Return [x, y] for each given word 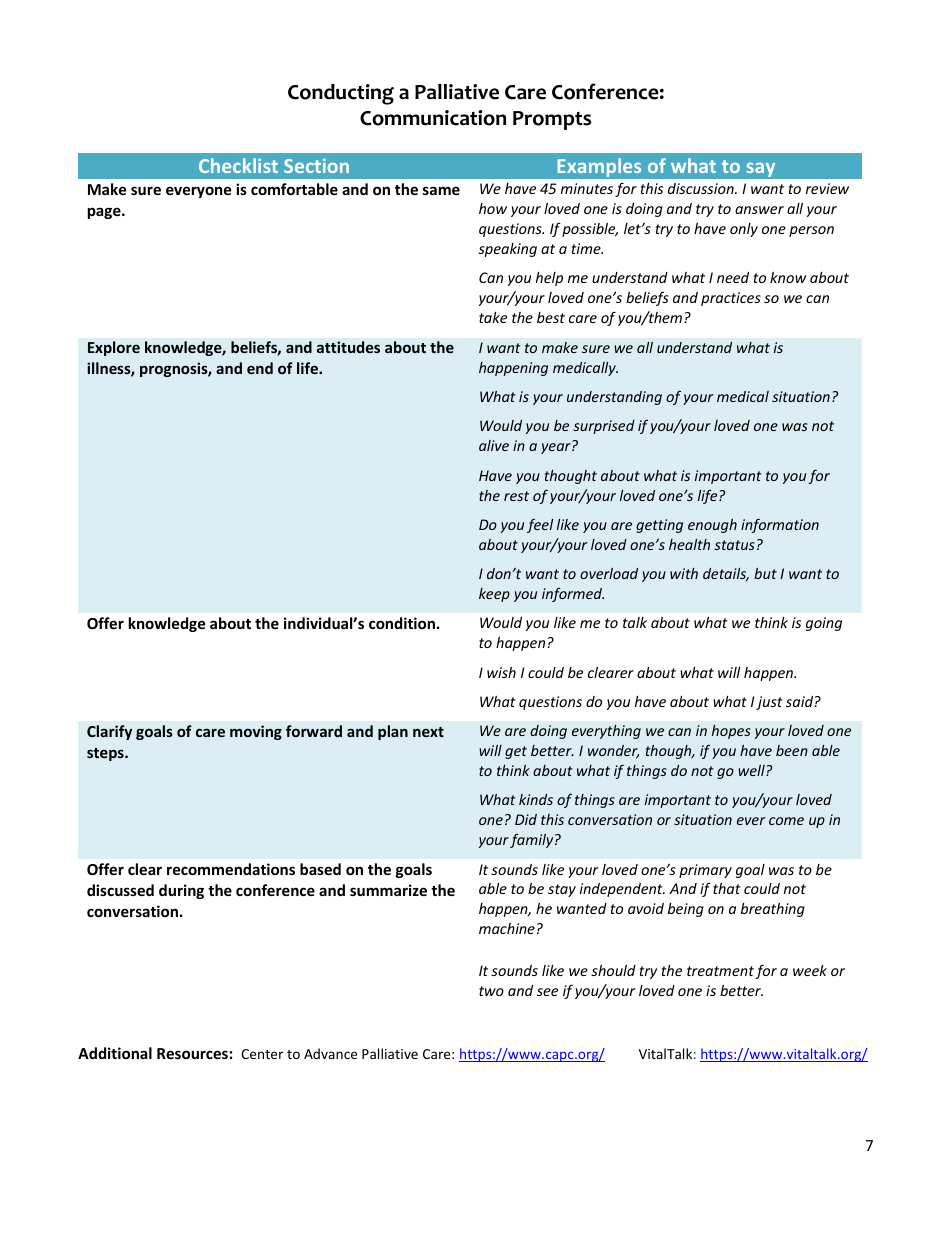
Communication [433, 118]
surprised [604, 427]
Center [262, 1054]
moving [256, 732]
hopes [731, 732]
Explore [114, 348]
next [428, 732]
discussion [702, 188]
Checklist [238, 165]
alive [494, 445]
